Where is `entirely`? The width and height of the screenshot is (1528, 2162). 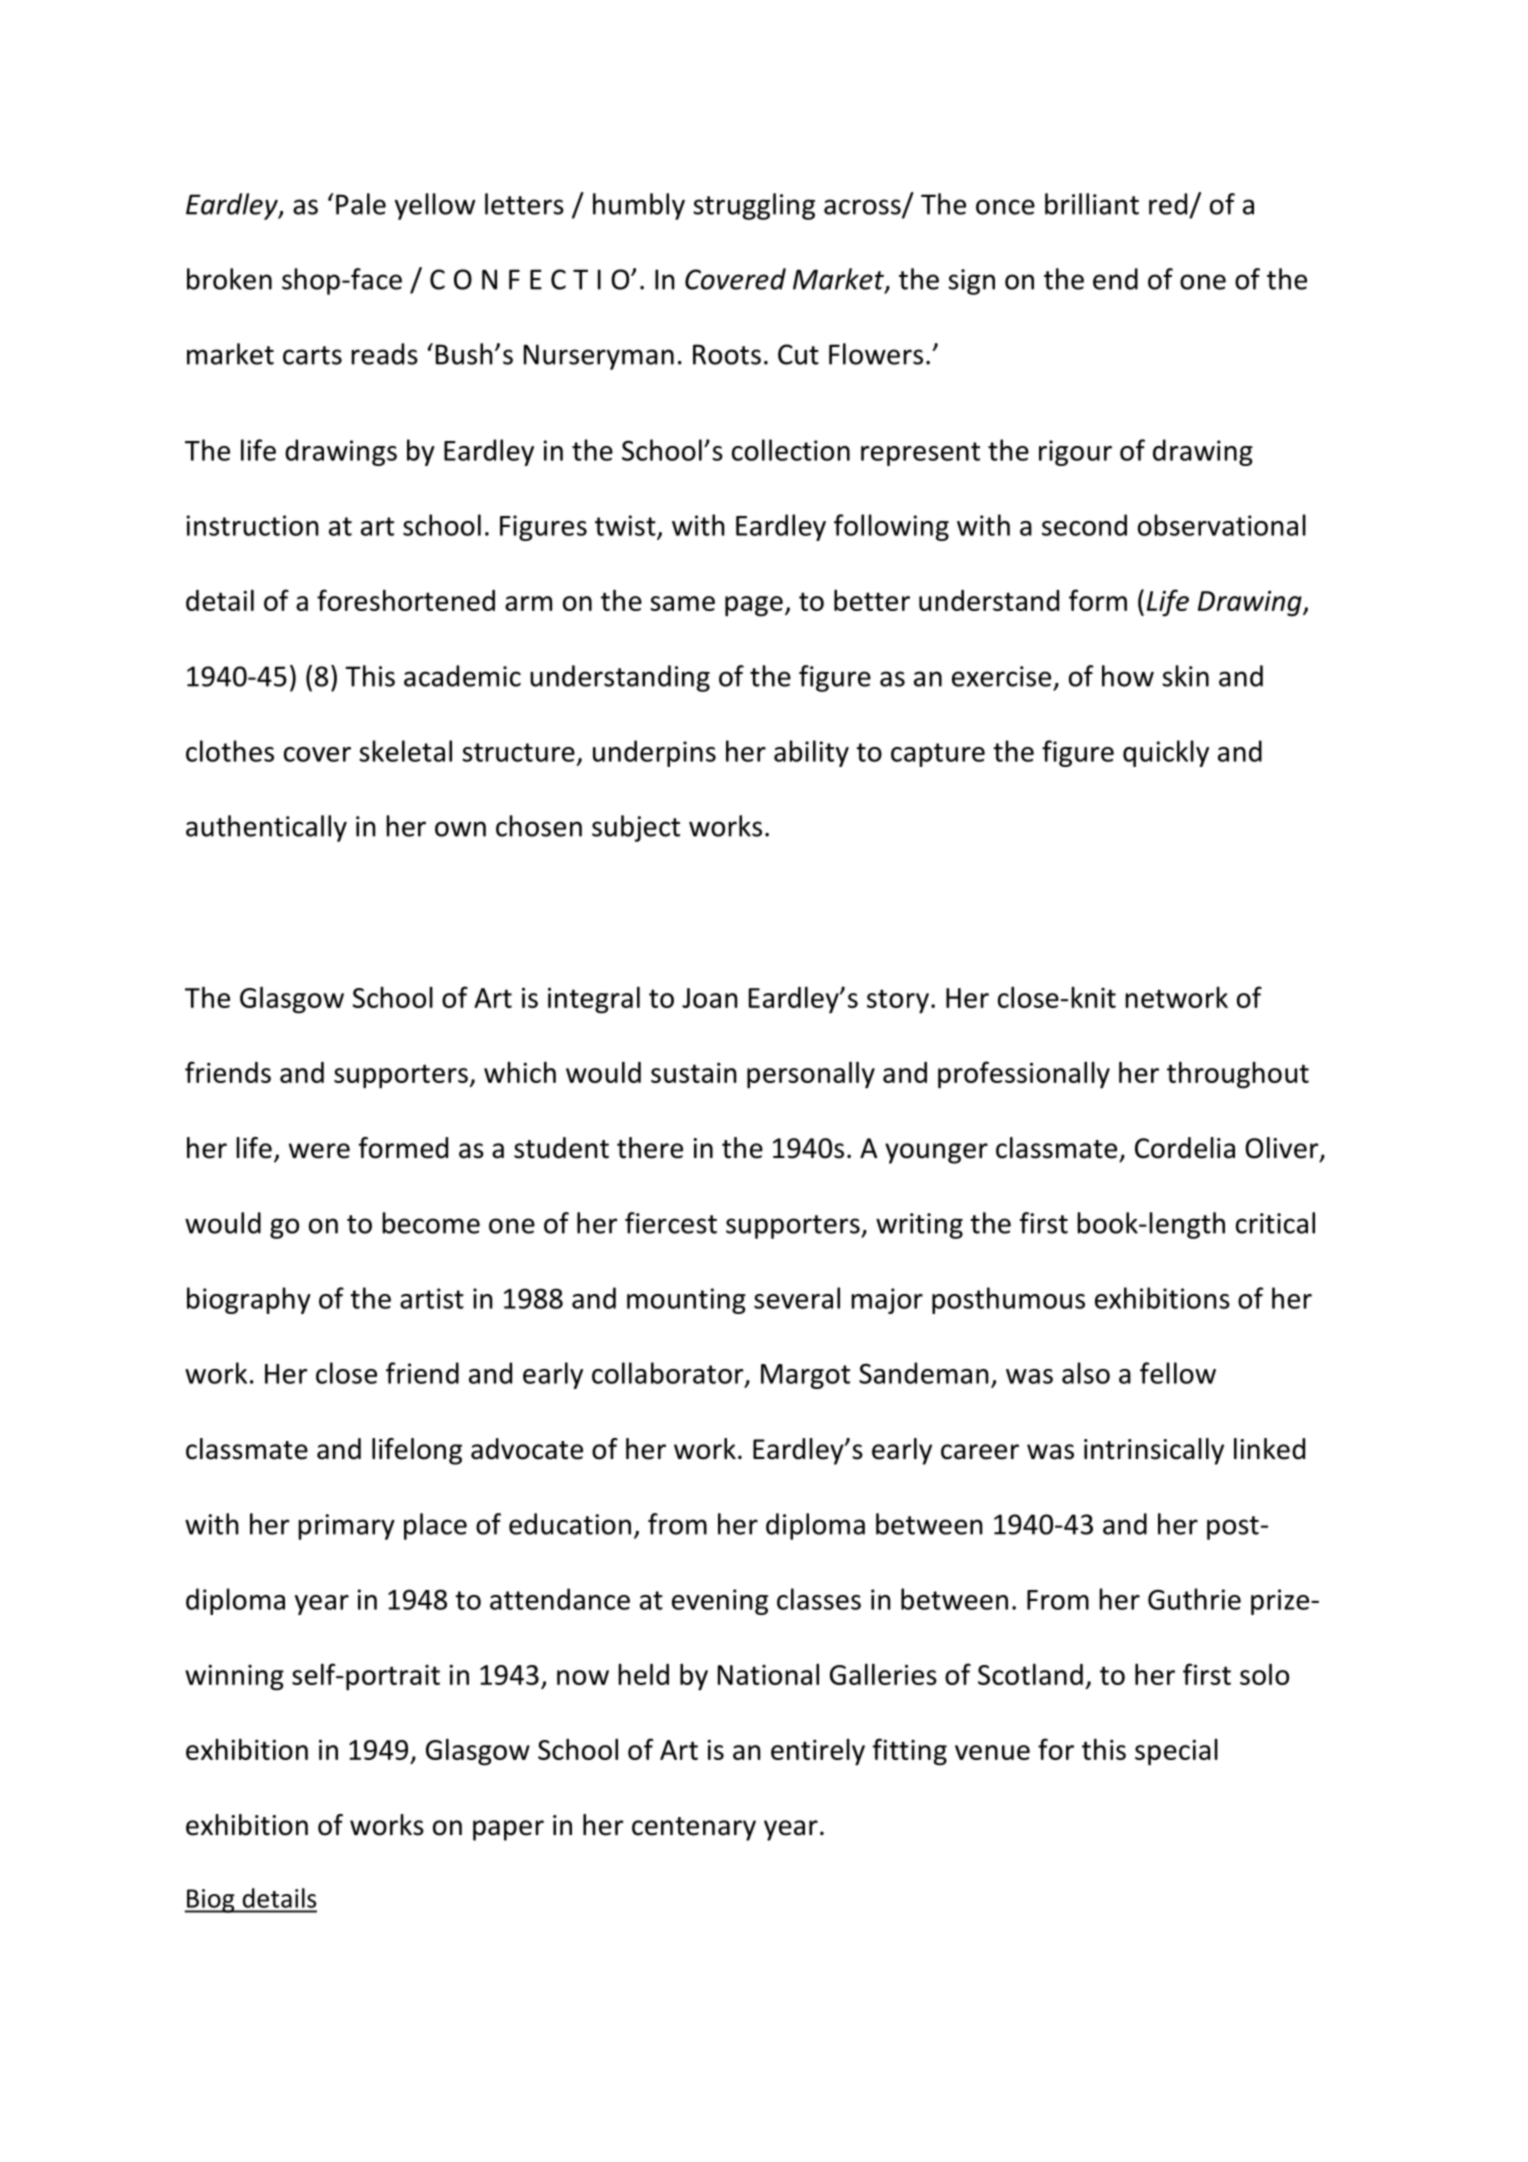 entirely is located at coordinates (818, 1752).
